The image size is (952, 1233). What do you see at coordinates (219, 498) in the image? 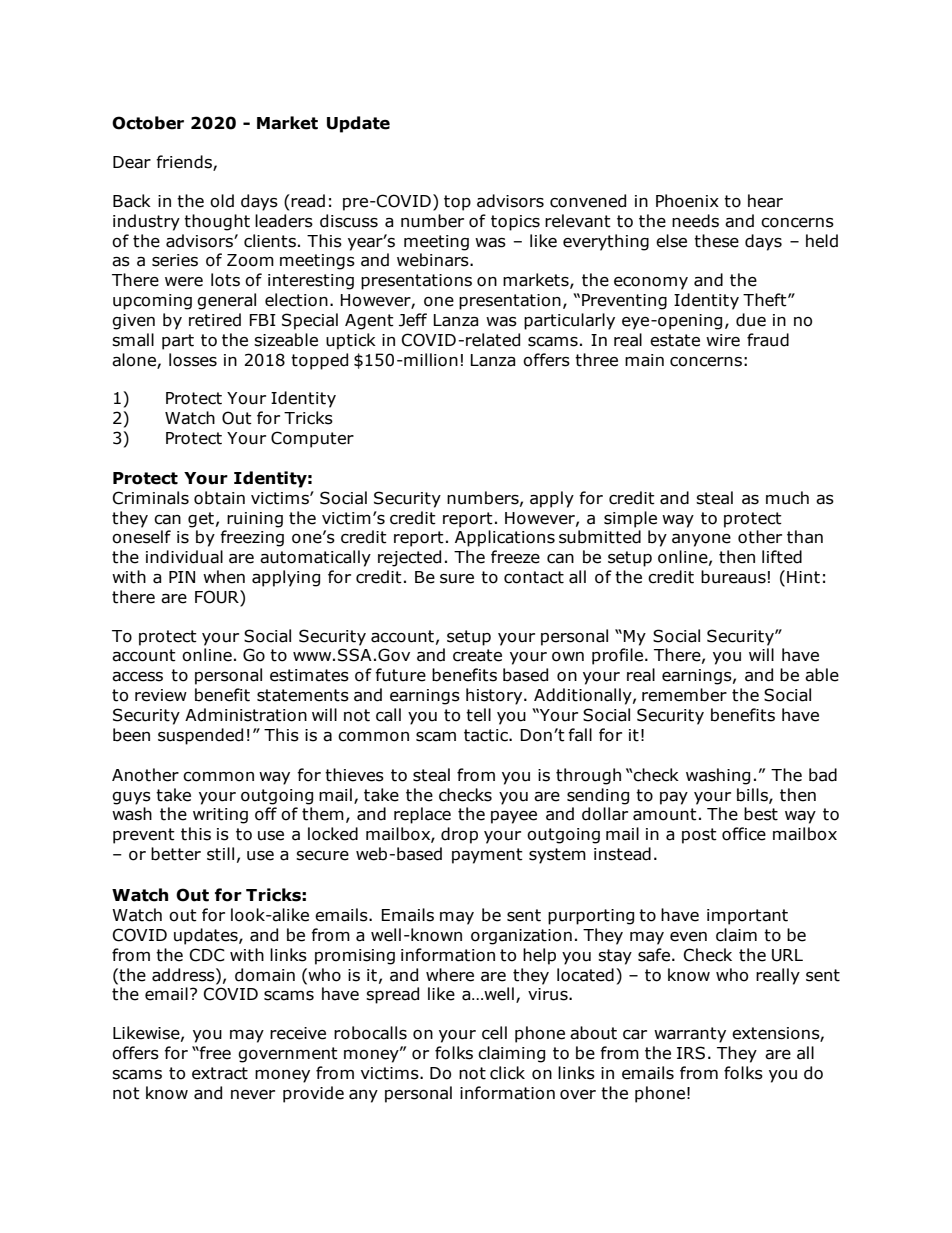
I see `obtain` at bounding box center [219, 498].
